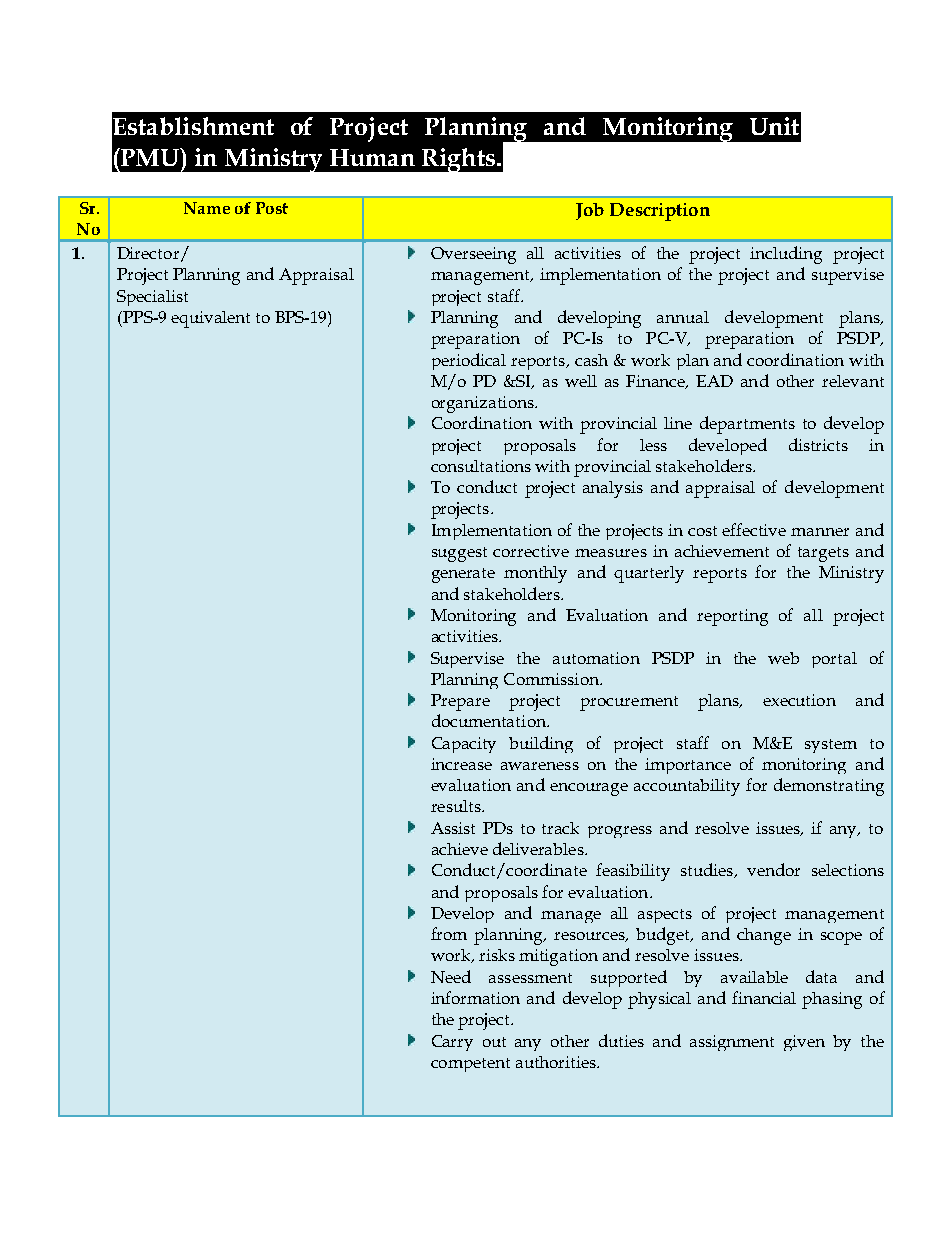 This screenshot has height=1233, width=952. Describe the element at coordinates (207, 208) in the screenshot. I see `Name` at that location.
